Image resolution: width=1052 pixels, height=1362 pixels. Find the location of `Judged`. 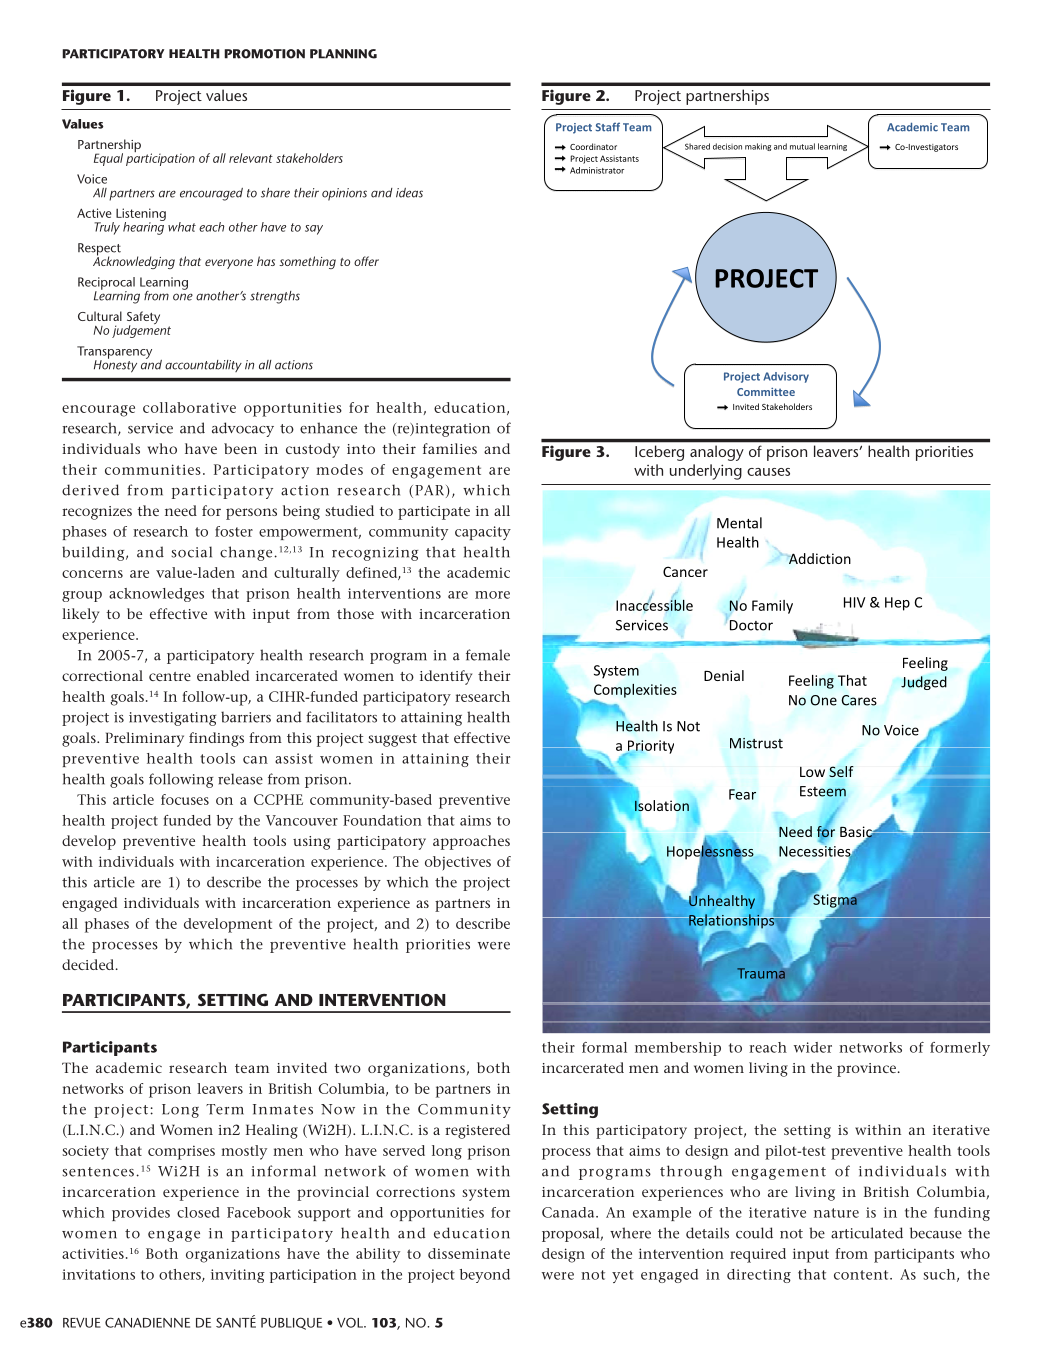

Judged is located at coordinates (924, 683).
